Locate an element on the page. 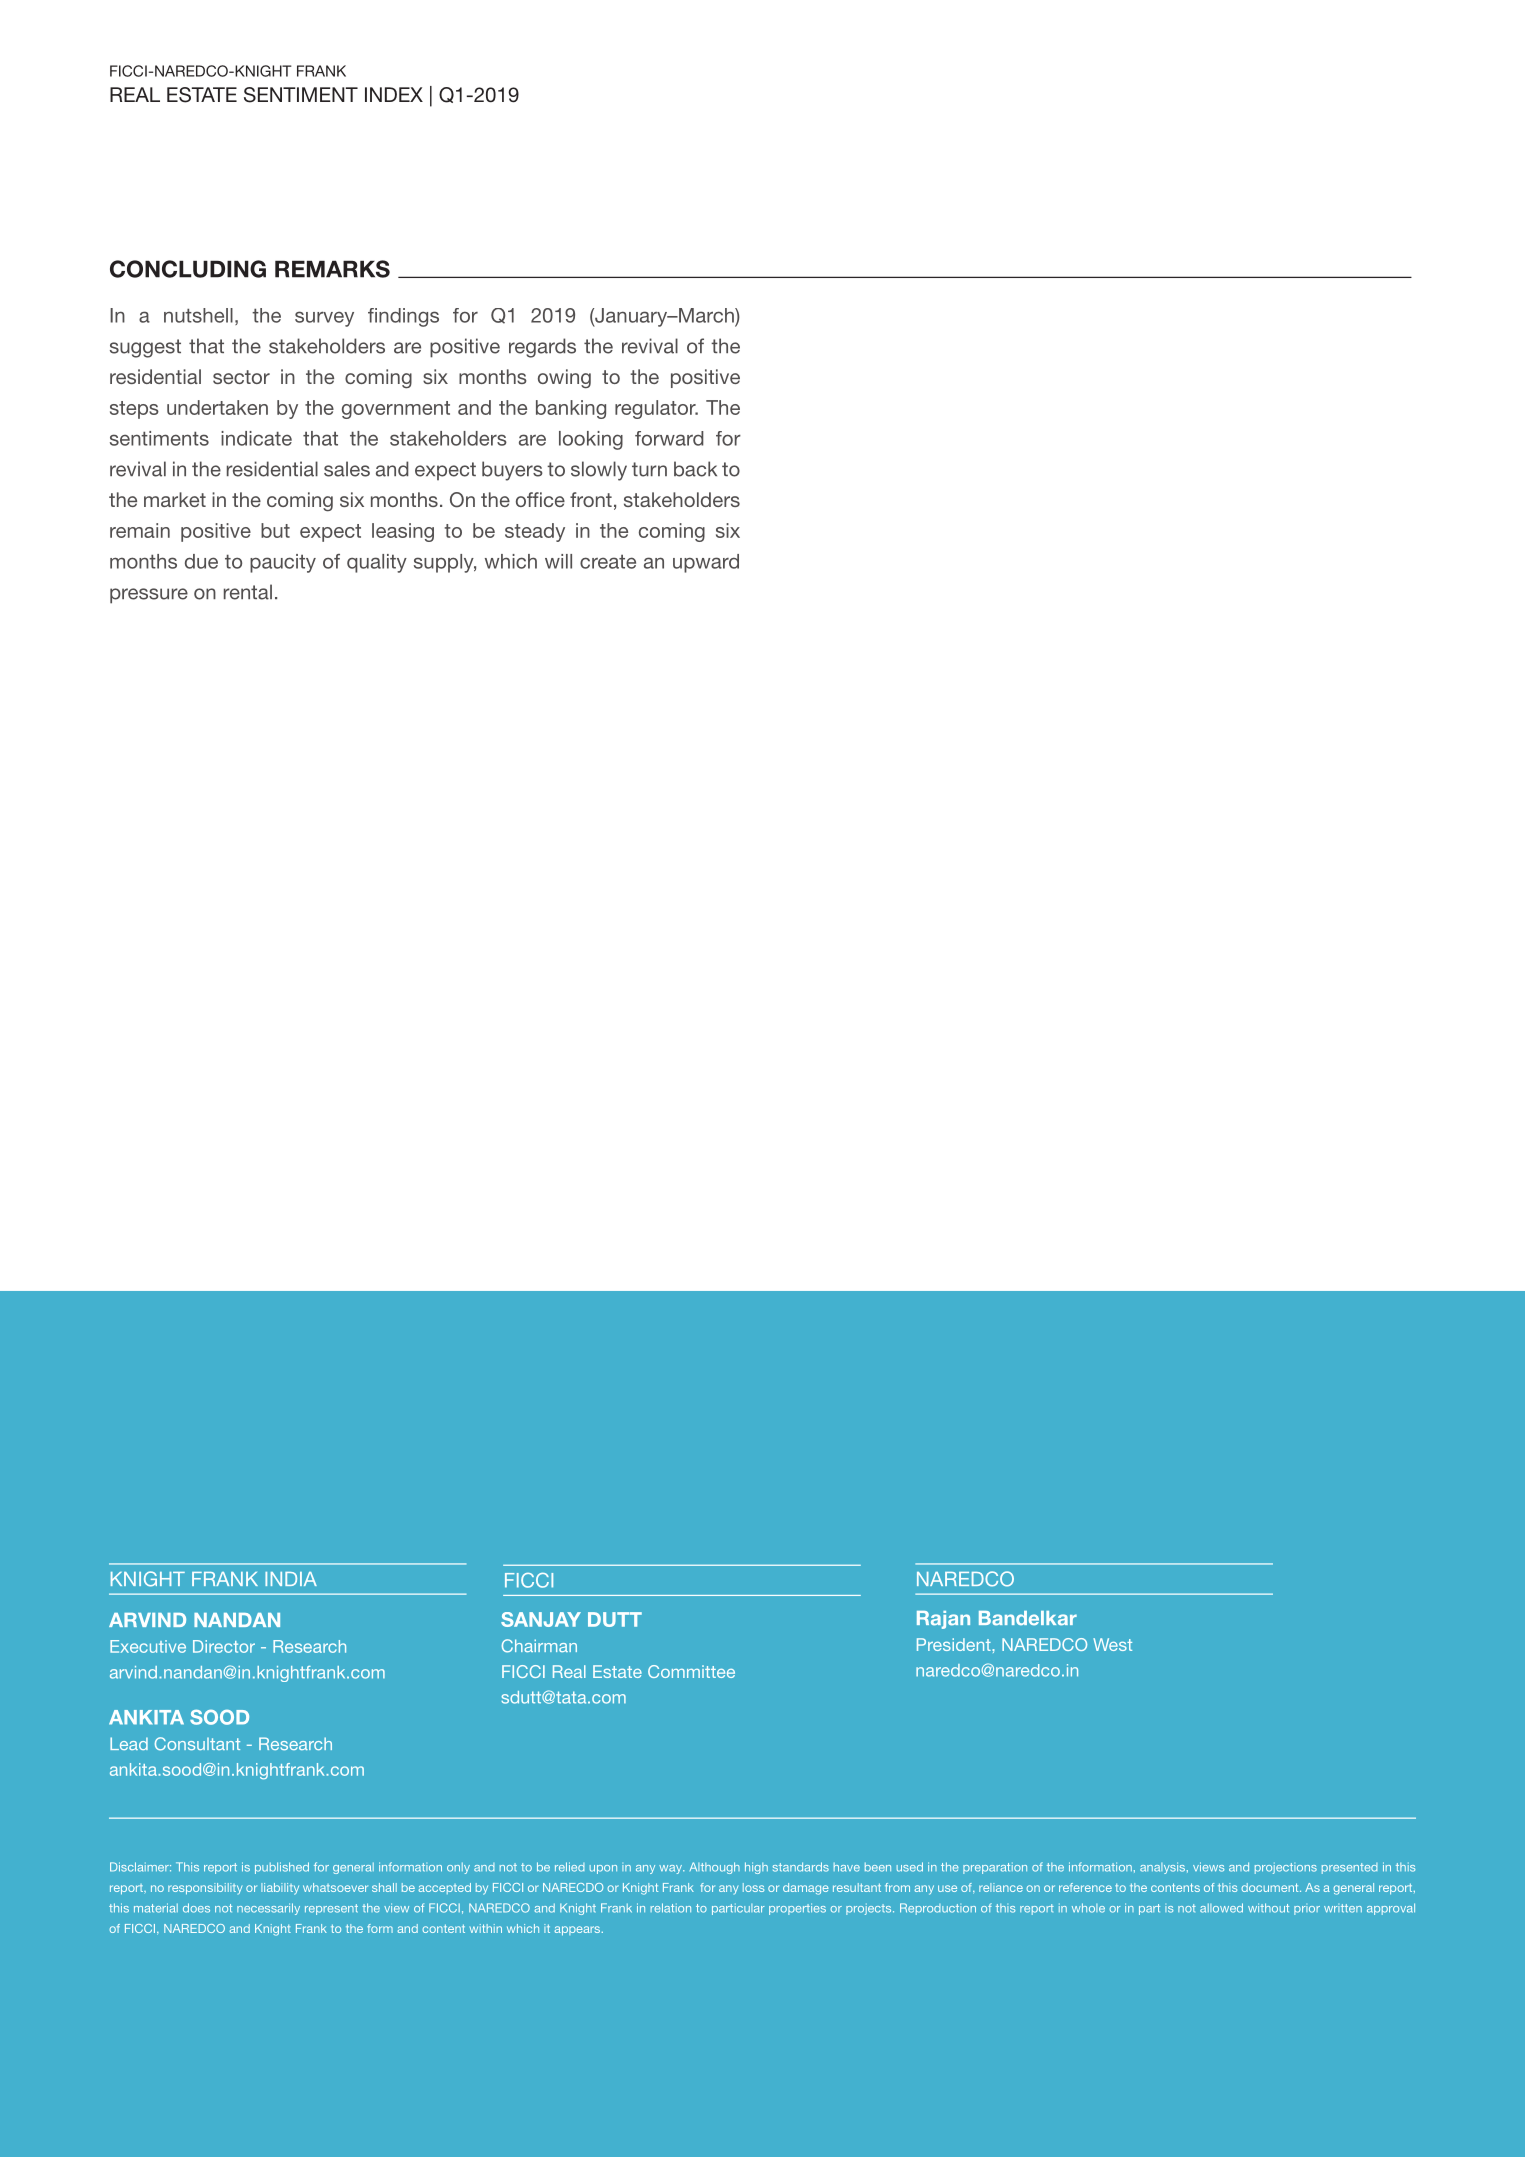 The width and height of the page is (1525, 2157). regulator is located at coordinates (656, 409).
